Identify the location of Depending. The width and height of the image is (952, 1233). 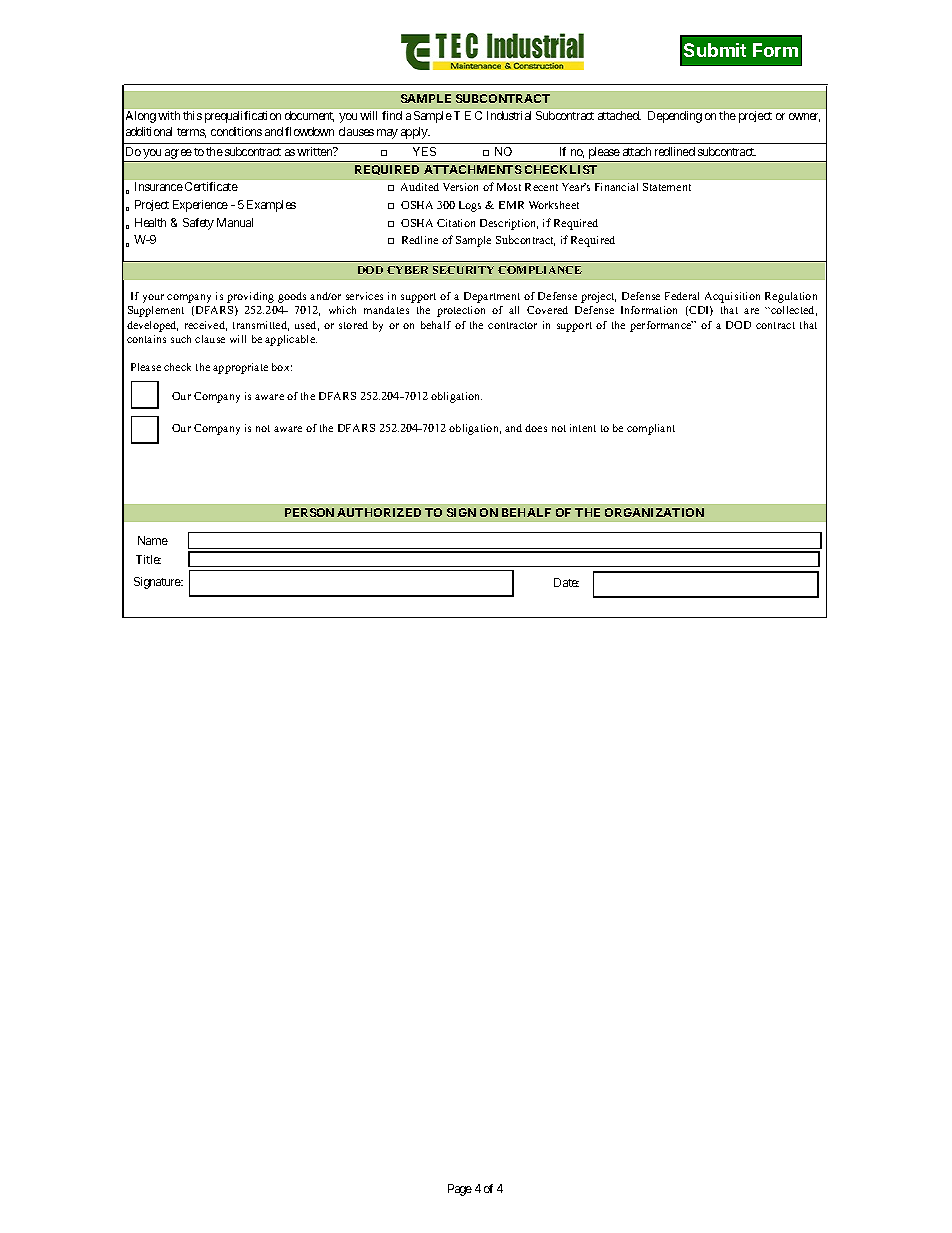
(675, 117).
